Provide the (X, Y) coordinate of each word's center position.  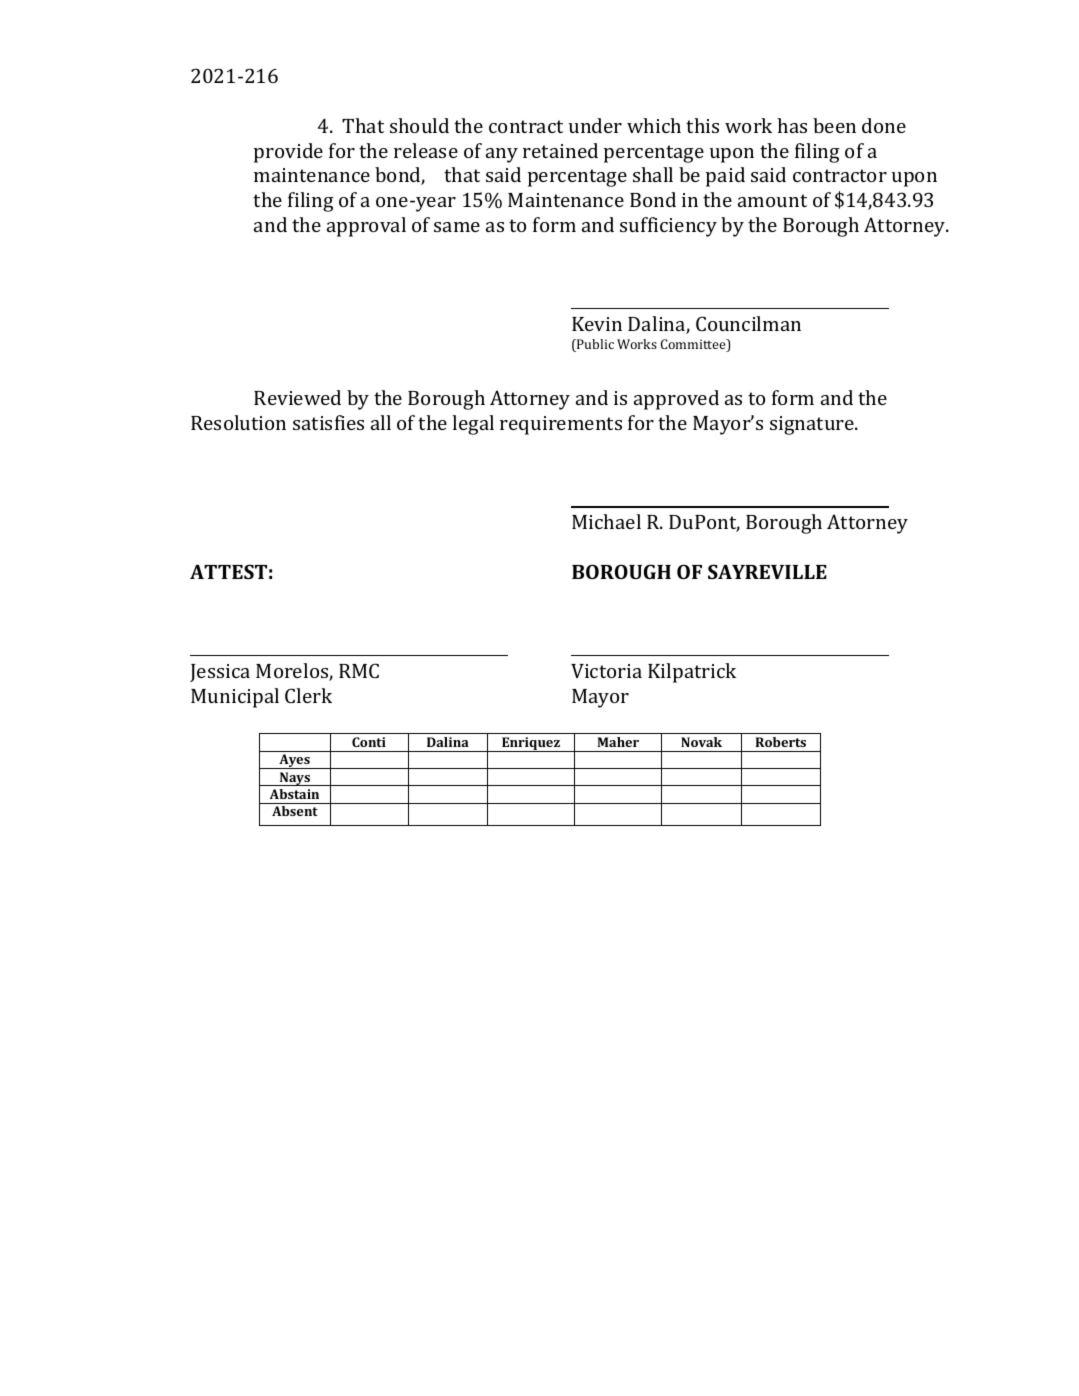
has (792, 125)
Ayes (294, 761)
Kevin (597, 324)
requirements (561, 425)
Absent (295, 811)
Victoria (606, 671)
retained (560, 150)
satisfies (328, 422)
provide (288, 153)
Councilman (748, 323)
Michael (606, 521)
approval (366, 227)
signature (813, 425)
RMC (359, 670)
